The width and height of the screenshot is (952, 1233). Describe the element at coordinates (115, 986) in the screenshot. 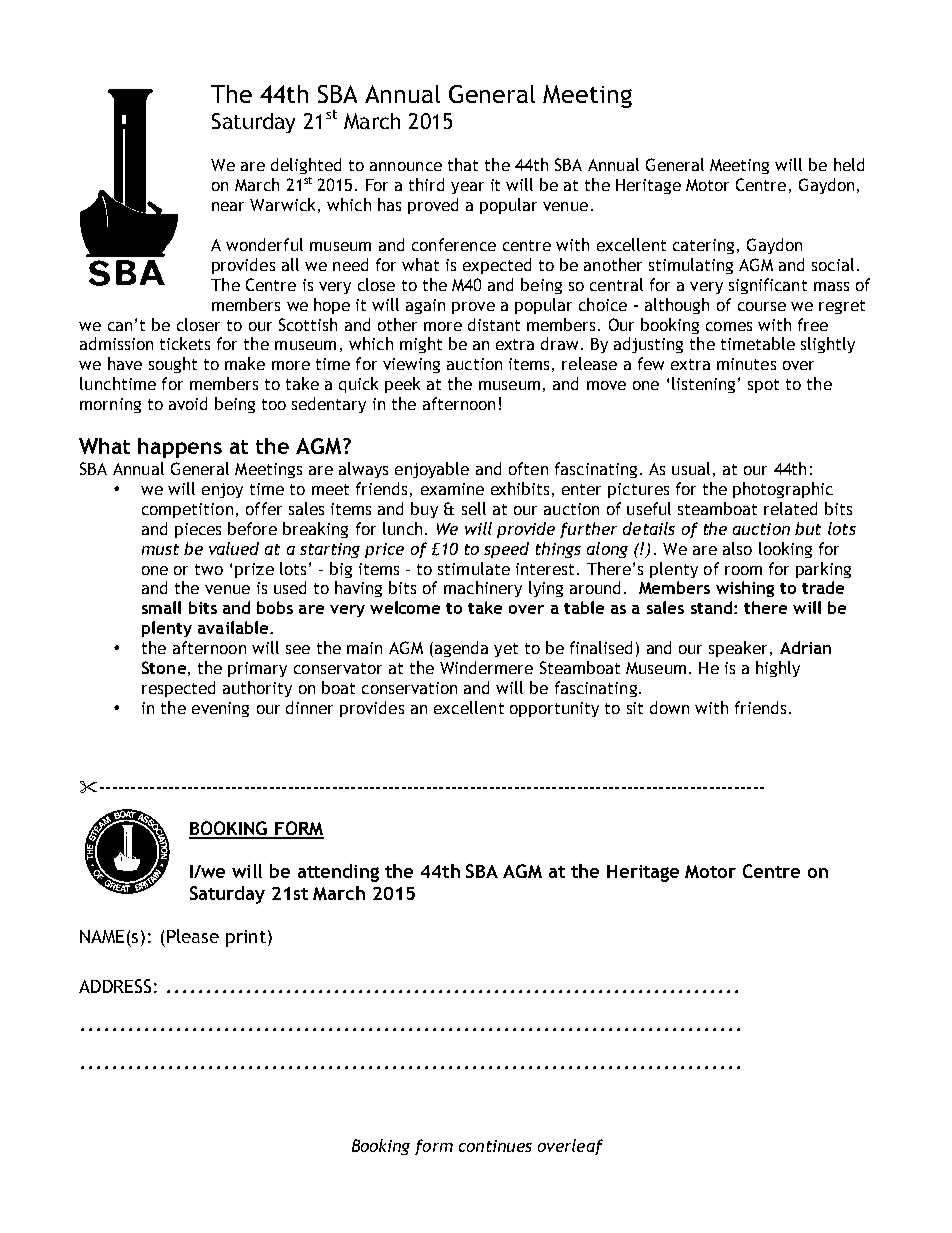

I see `ADDRESS` at that location.
